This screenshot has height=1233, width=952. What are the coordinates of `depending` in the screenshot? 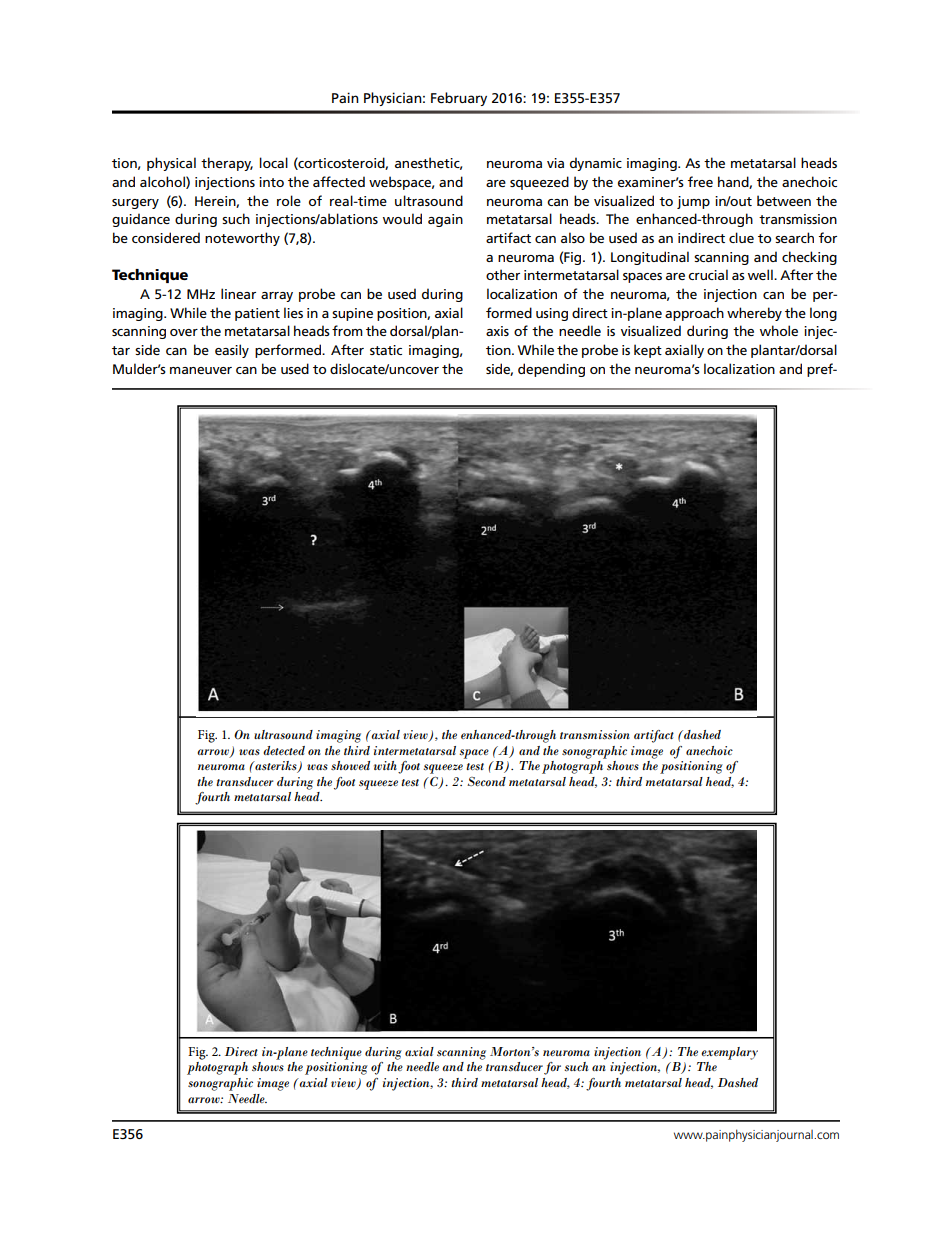 It's located at (551, 370).
